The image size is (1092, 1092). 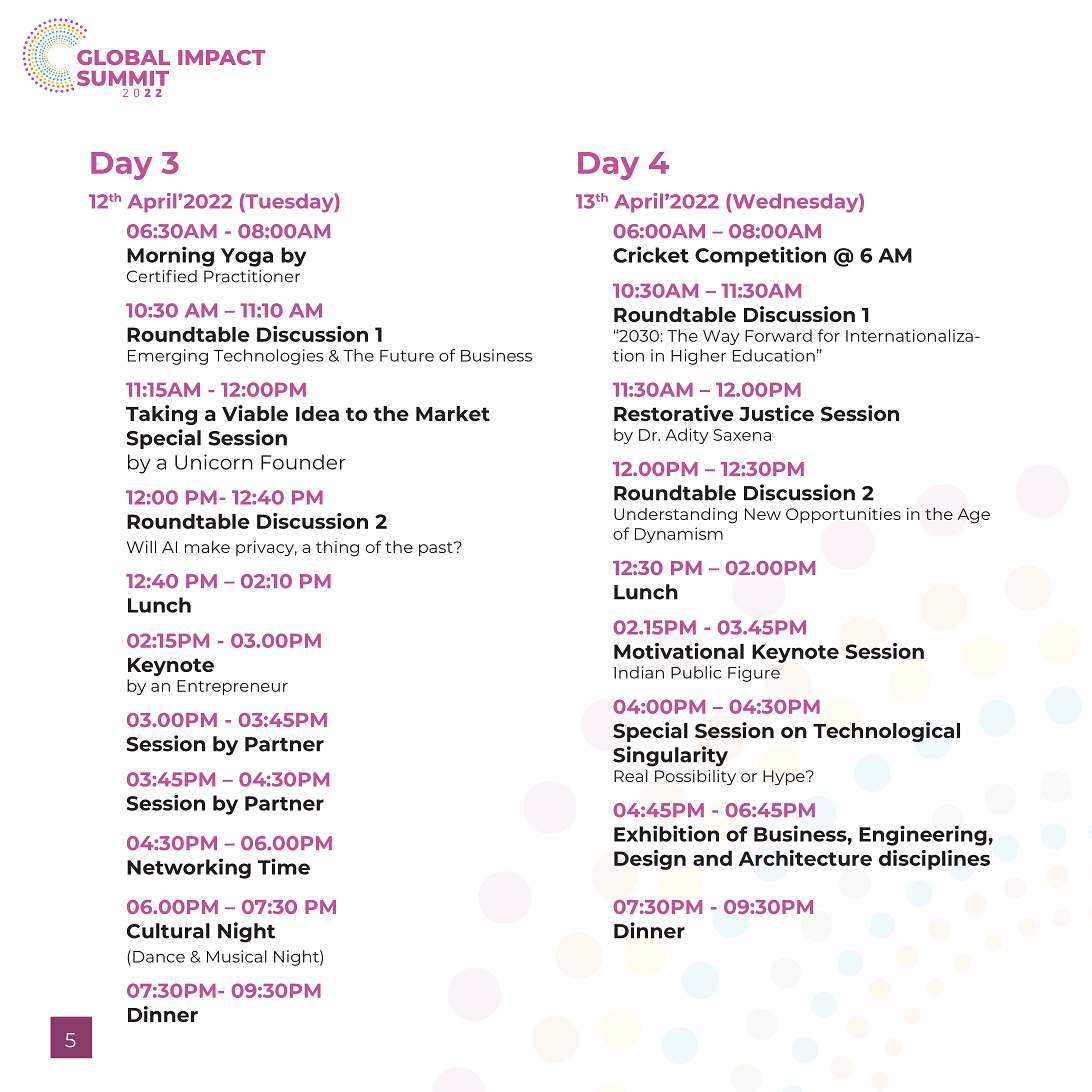 What do you see at coordinates (886, 732) in the page?
I see `Technological` at bounding box center [886, 732].
